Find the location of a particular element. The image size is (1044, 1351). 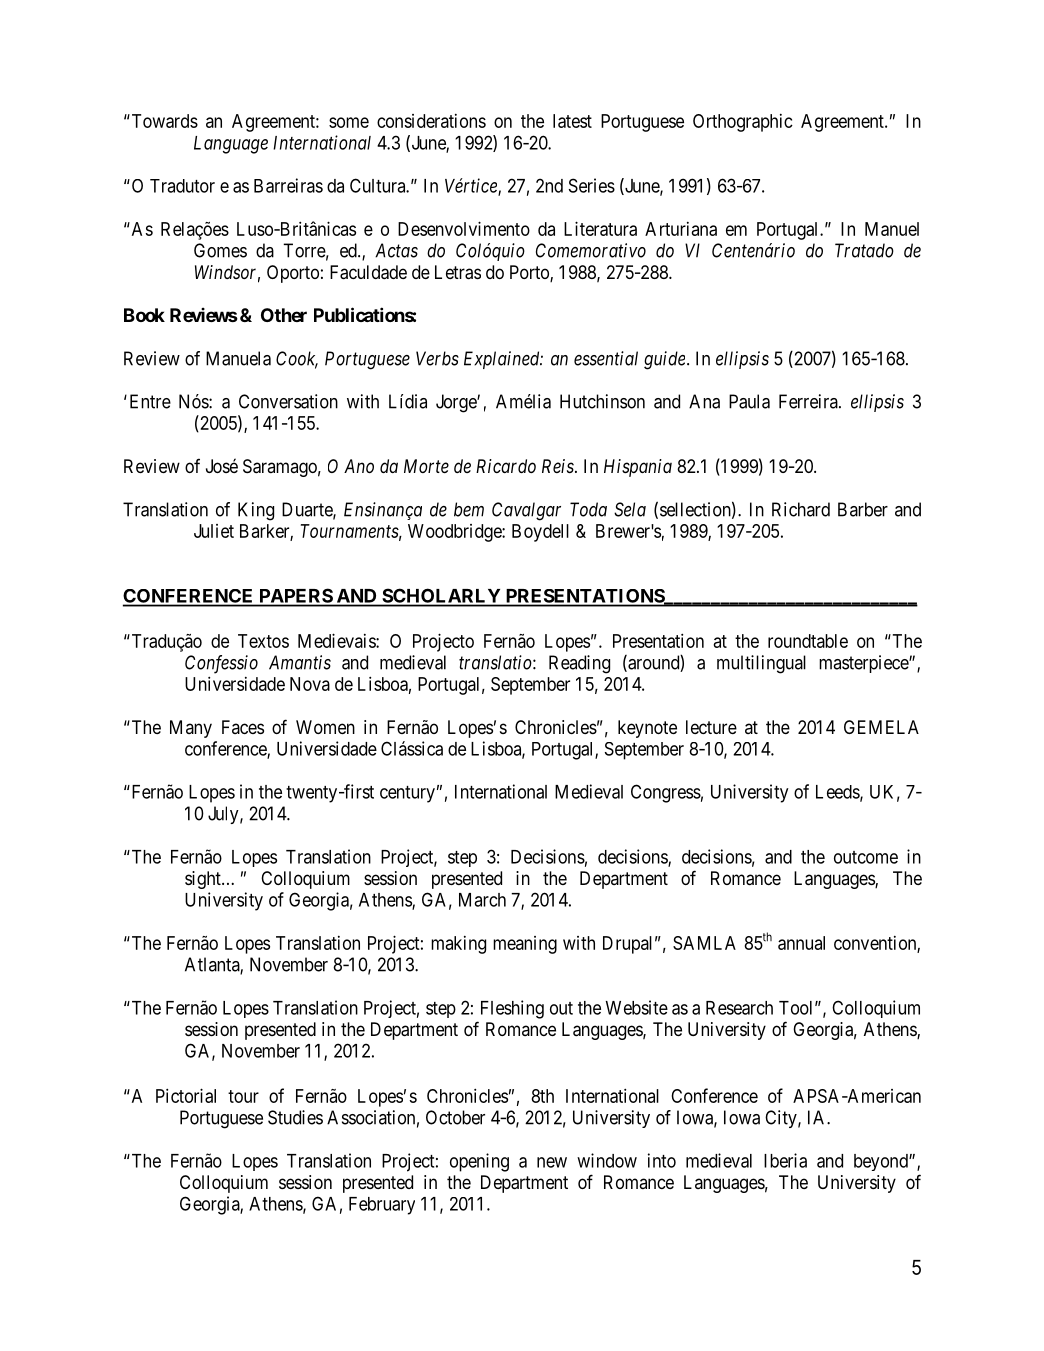

latest is located at coordinates (572, 121).
